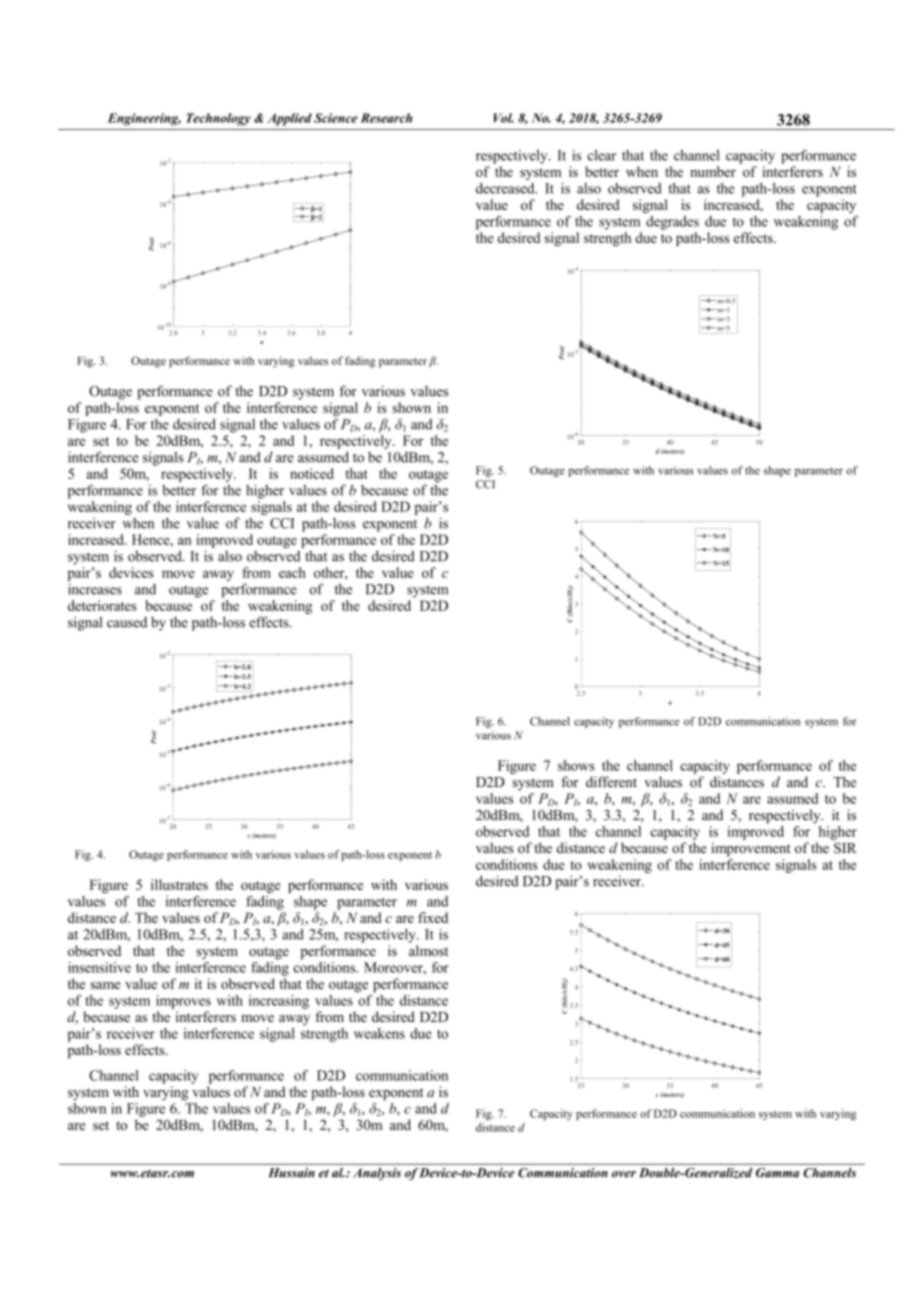  Describe the element at coordinates (179, 884) in the screenshot. I see `illustrates` at that location.
